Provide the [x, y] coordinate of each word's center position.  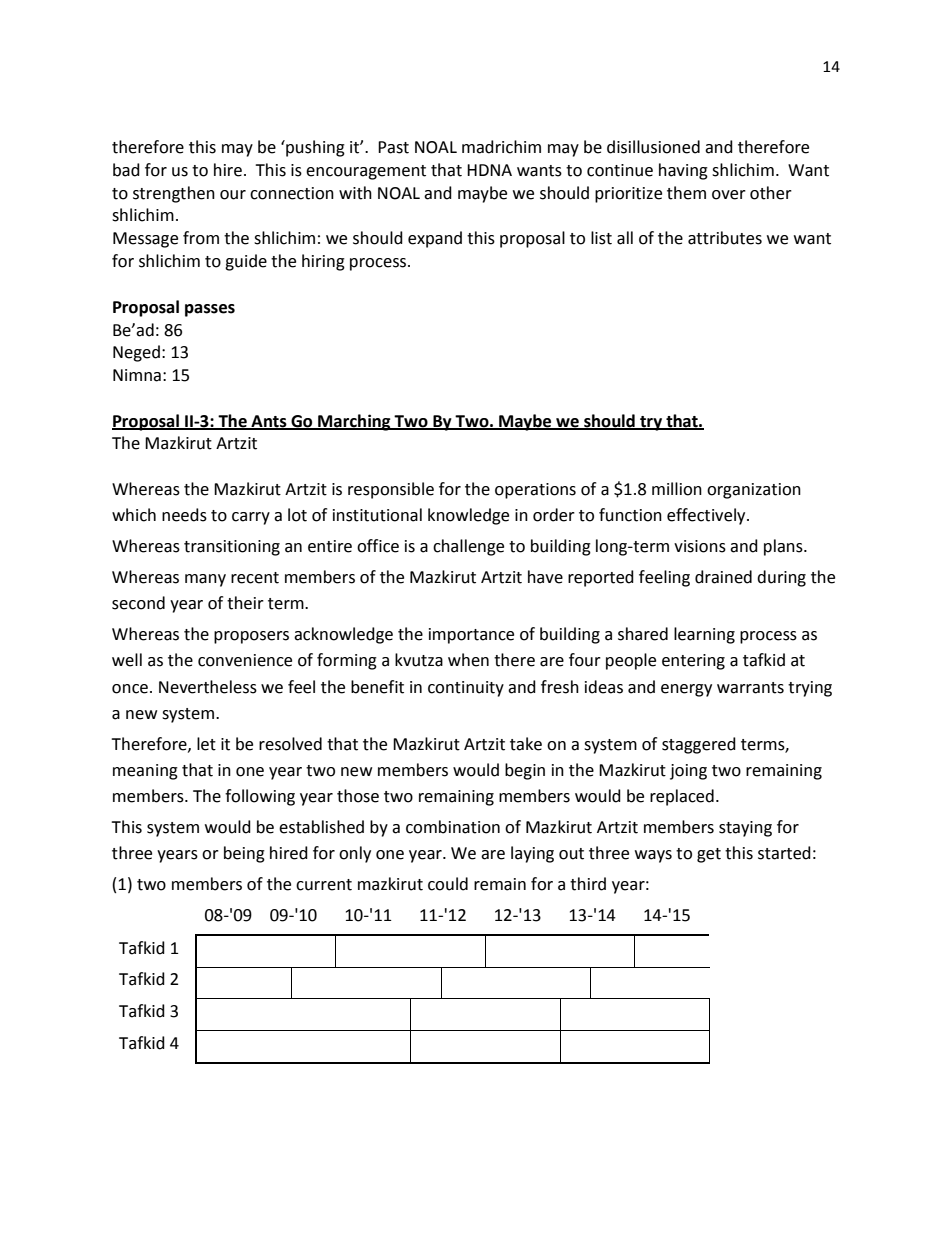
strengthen [174, 194]
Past [393, 147]
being [244, 854]
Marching [354, 422]
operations [535, 491]
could [448, 884]
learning [704, 635]
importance [471, 636]
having [683, 171]
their [245, 603]
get [709, 855]
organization [754, 491]
